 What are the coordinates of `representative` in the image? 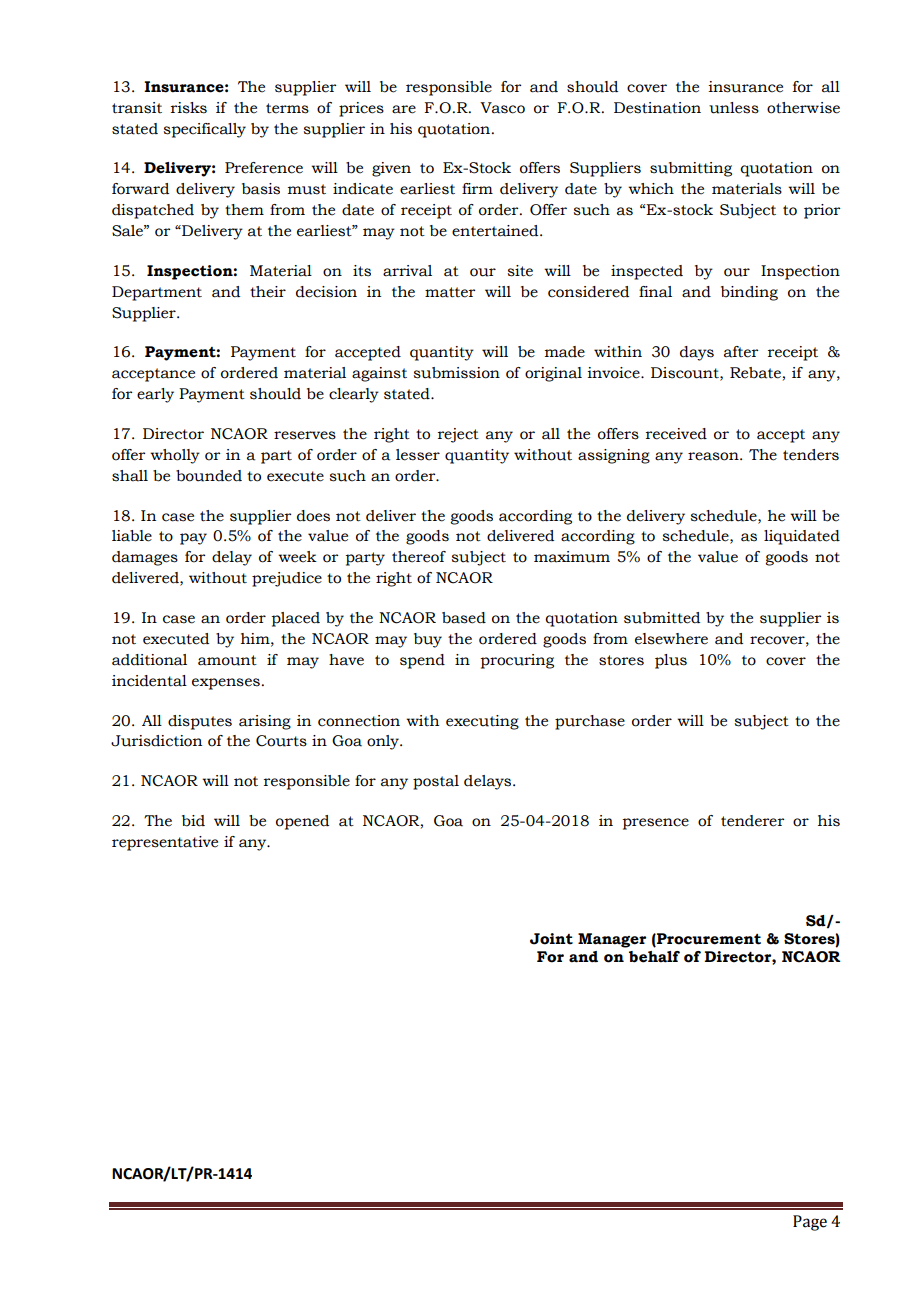 It's located at (165, 843).
